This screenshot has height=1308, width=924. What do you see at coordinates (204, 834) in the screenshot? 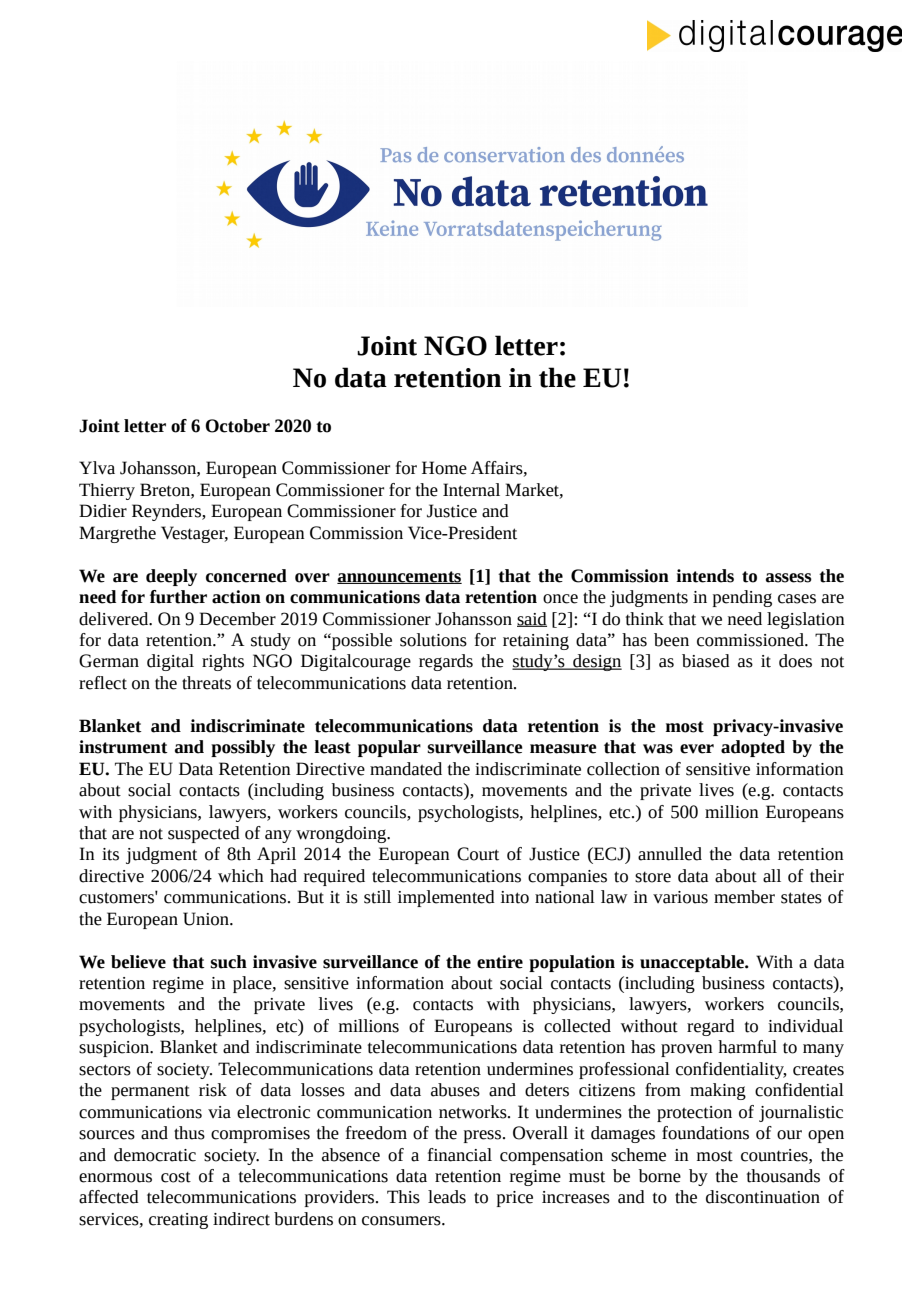
I see `suspected` at bounding box center [204, 834].
